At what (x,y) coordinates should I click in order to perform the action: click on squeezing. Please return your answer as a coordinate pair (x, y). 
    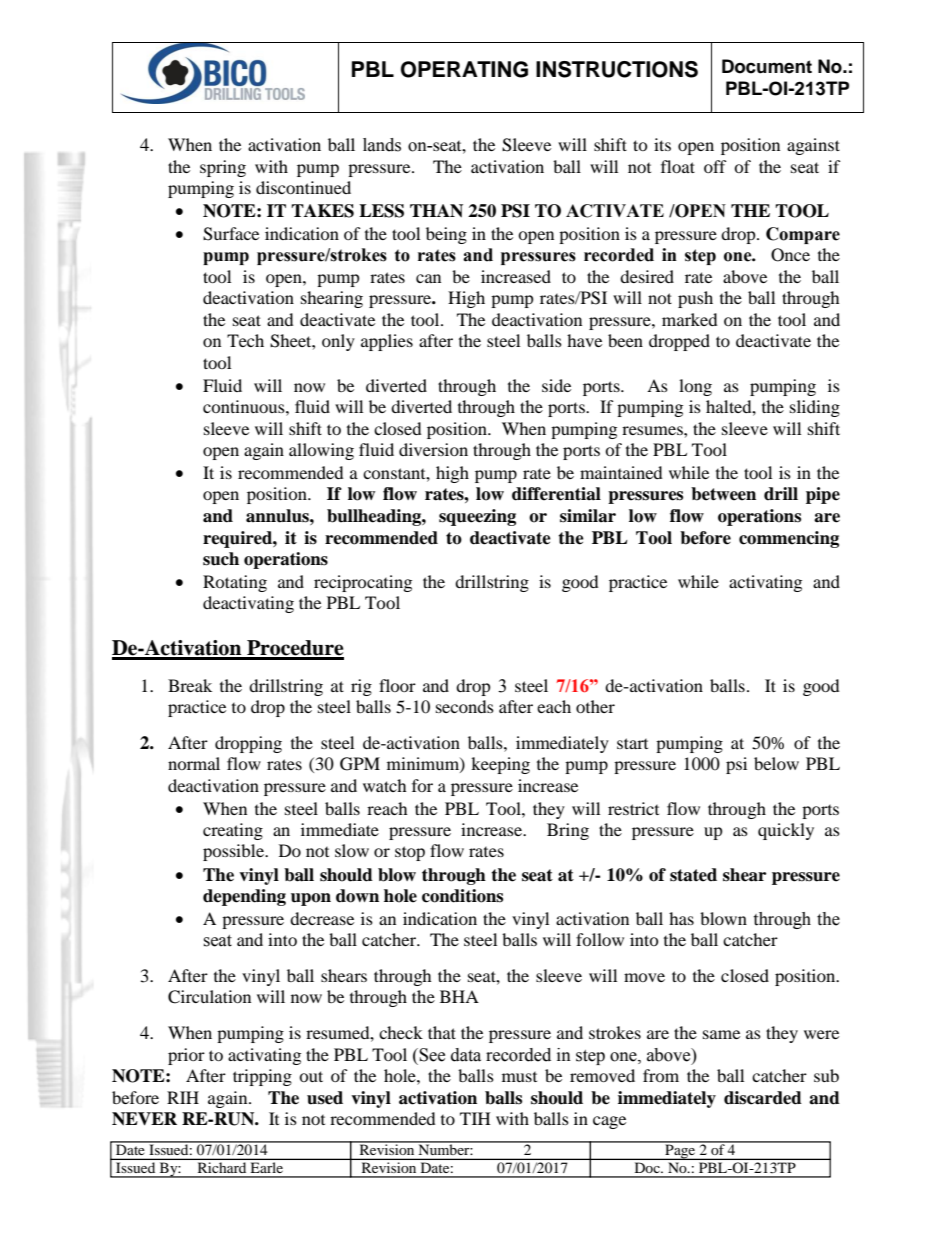
    Looking at the image, I should click on (477, 517).
